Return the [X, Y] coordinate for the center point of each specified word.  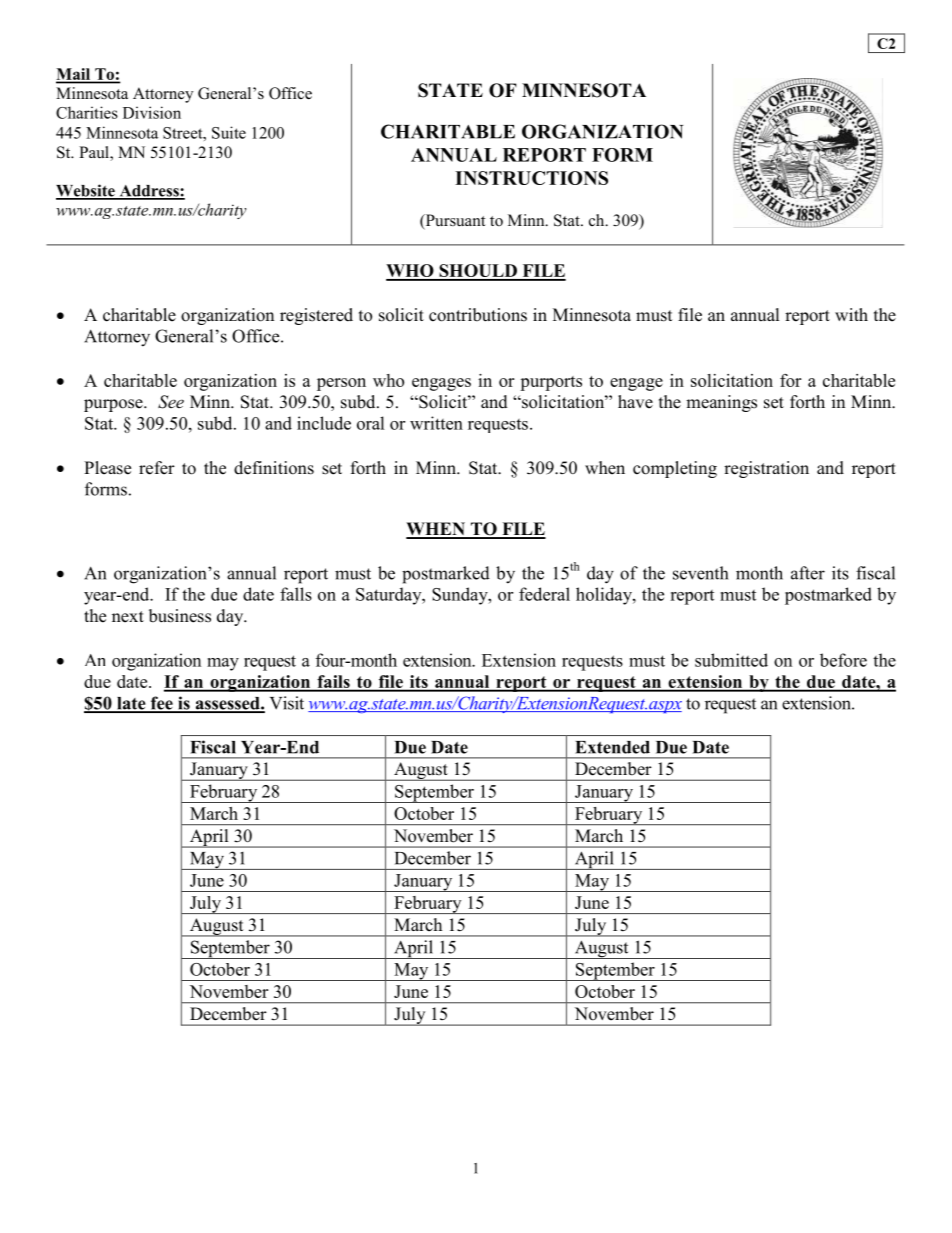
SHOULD [478, 272]
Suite [229, 132]
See [171, 402]
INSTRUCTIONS [531, 178]
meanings [721, 403]
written [436, 423]
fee [161, 704]
